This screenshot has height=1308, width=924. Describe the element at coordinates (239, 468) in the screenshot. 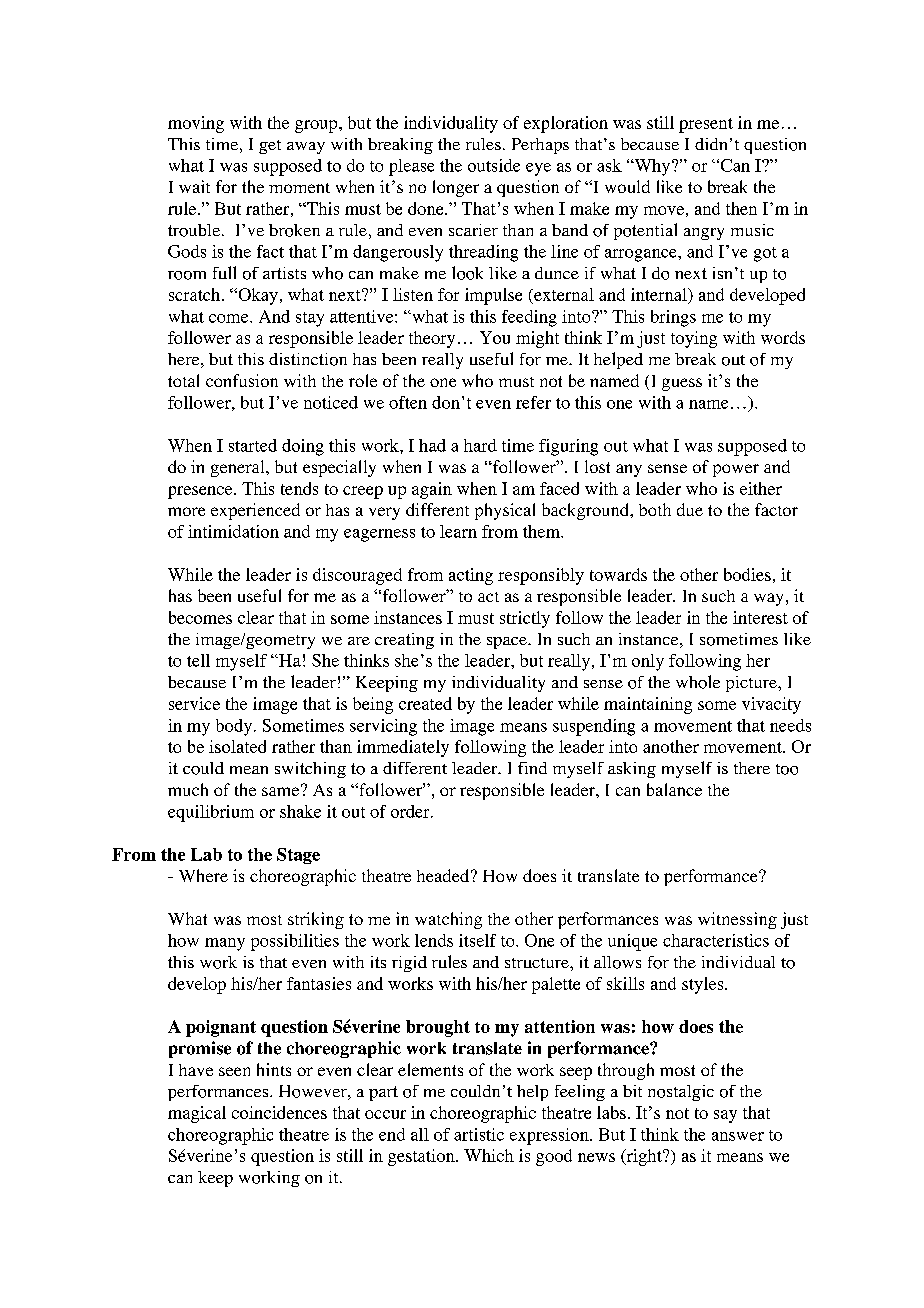

I see `general` at that location.
